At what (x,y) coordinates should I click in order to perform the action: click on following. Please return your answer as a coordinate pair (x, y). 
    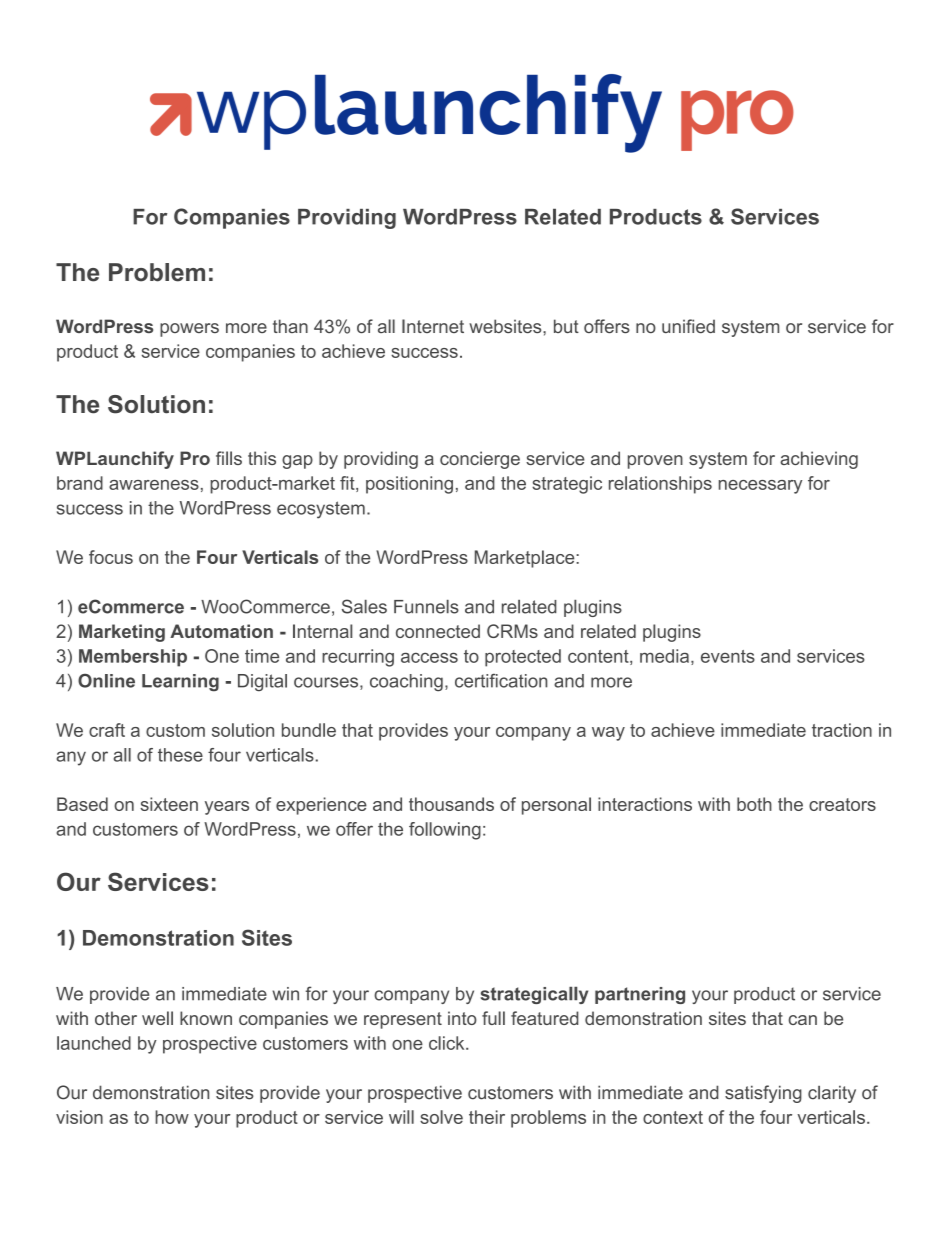
    Looking at the image, I should click on (445, 831).
